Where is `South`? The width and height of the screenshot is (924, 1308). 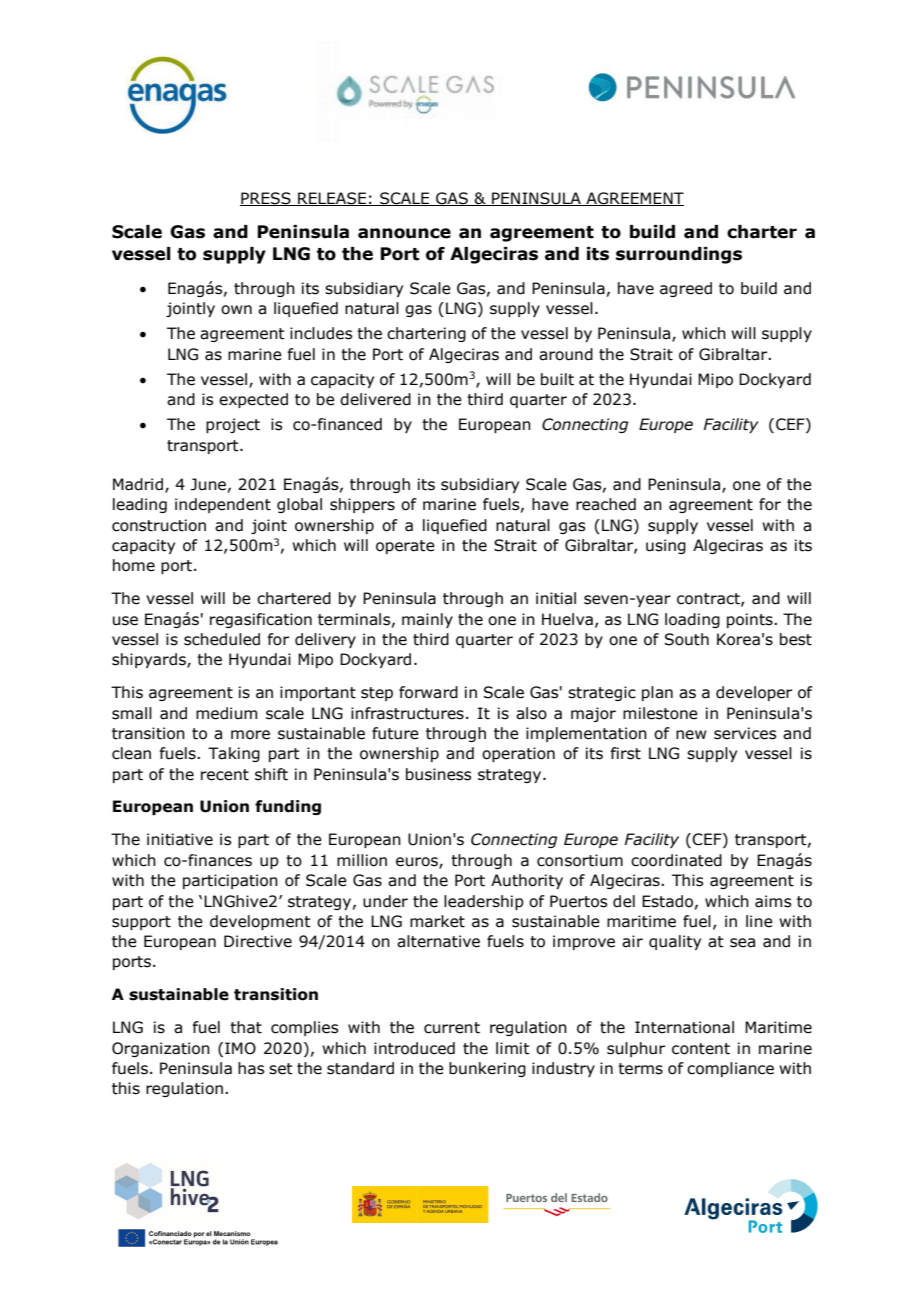
South is located at coordinates (687, 639).
